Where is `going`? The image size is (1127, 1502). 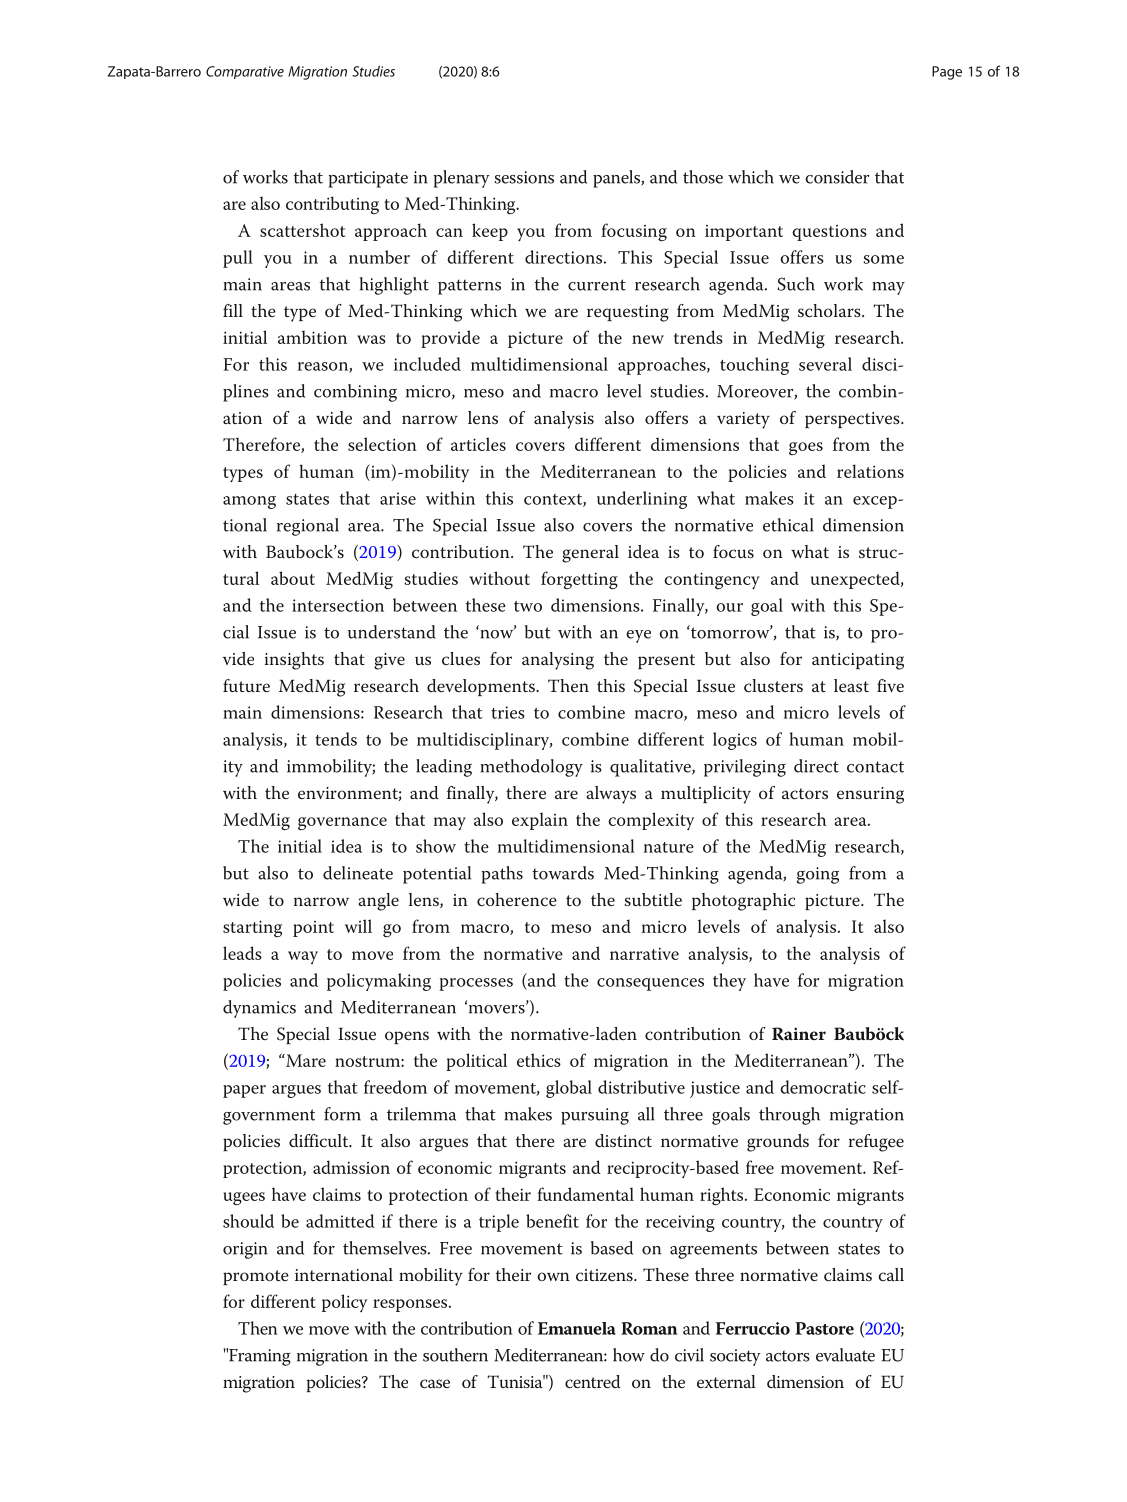
going is located at coordinates (818, 875).
